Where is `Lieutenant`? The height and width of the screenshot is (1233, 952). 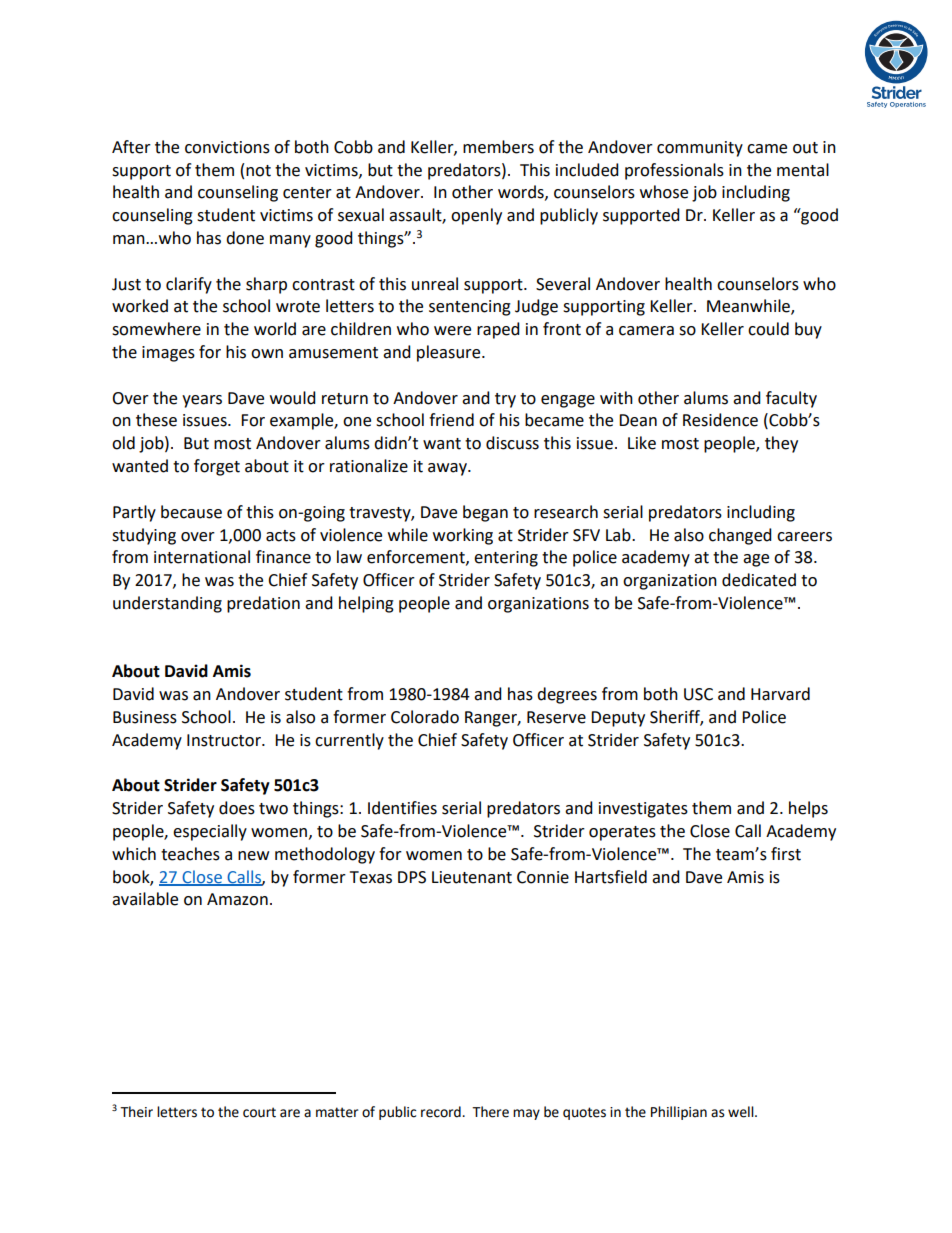
Lieutenant is located at coordinates (472, 877).
